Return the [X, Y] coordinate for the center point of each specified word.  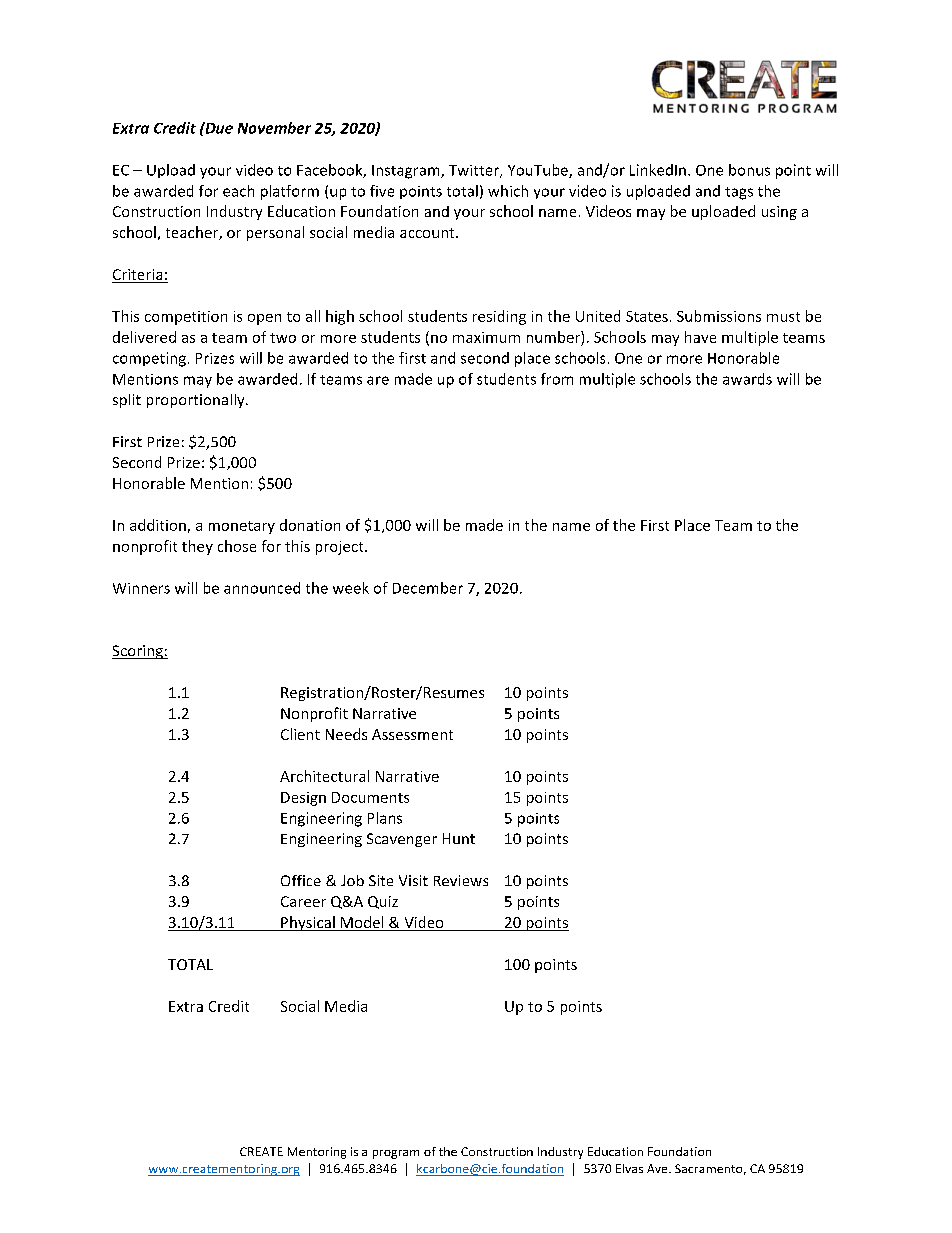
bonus [749, 170]
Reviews [461, 880]
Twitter [475, 171]
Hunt [459, 838]
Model [362, 923]
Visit [413, 880]
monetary [242, 527]
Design [303, 799]
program [396, 1154]
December [428, 588]
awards [747, 379]
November [274, 128]
